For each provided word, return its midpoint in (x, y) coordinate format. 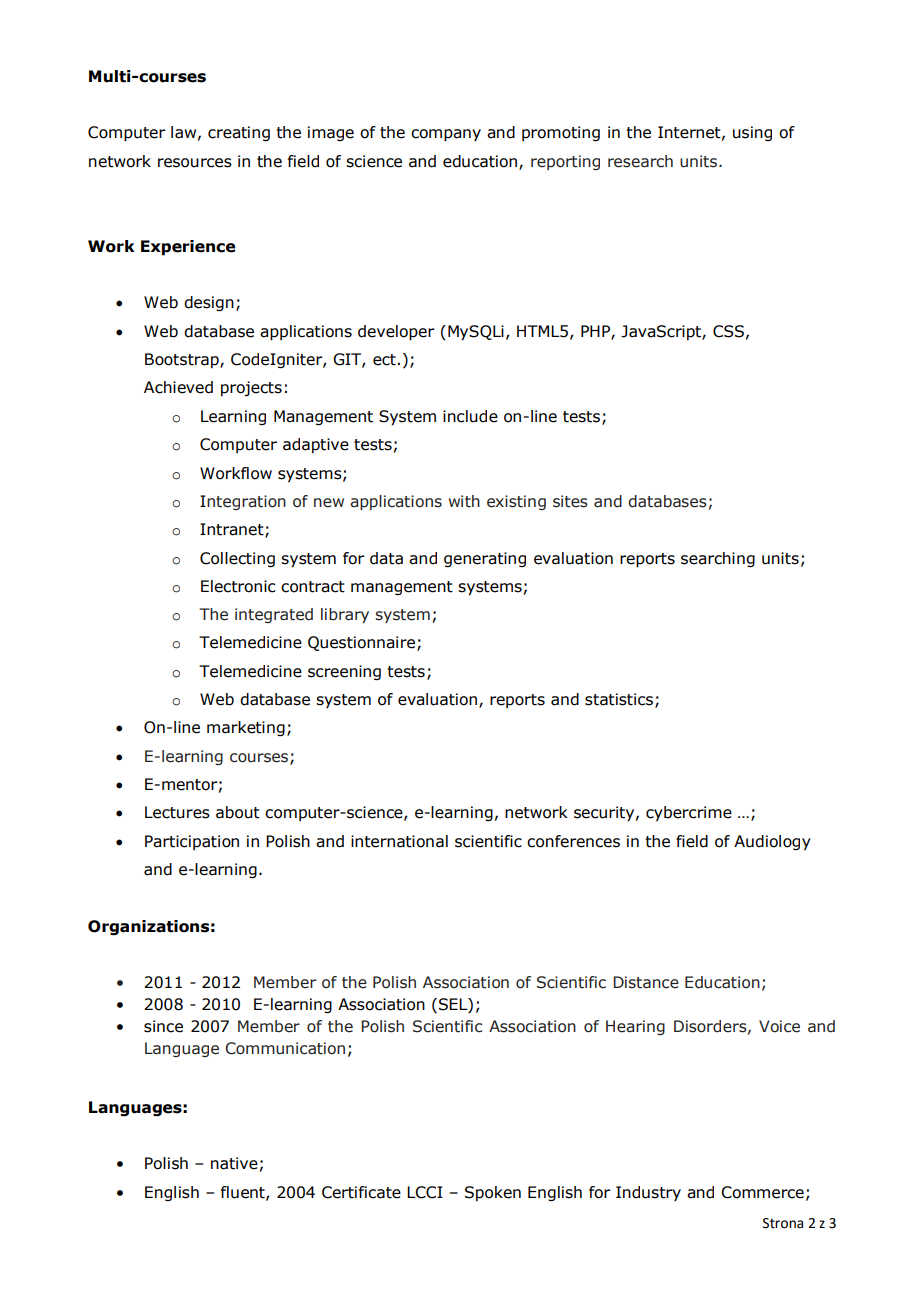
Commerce (762, 1192)
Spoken (493, 1193)
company (446, 135)
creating (239, 133)
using (752, 133)
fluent (244, 1193)
